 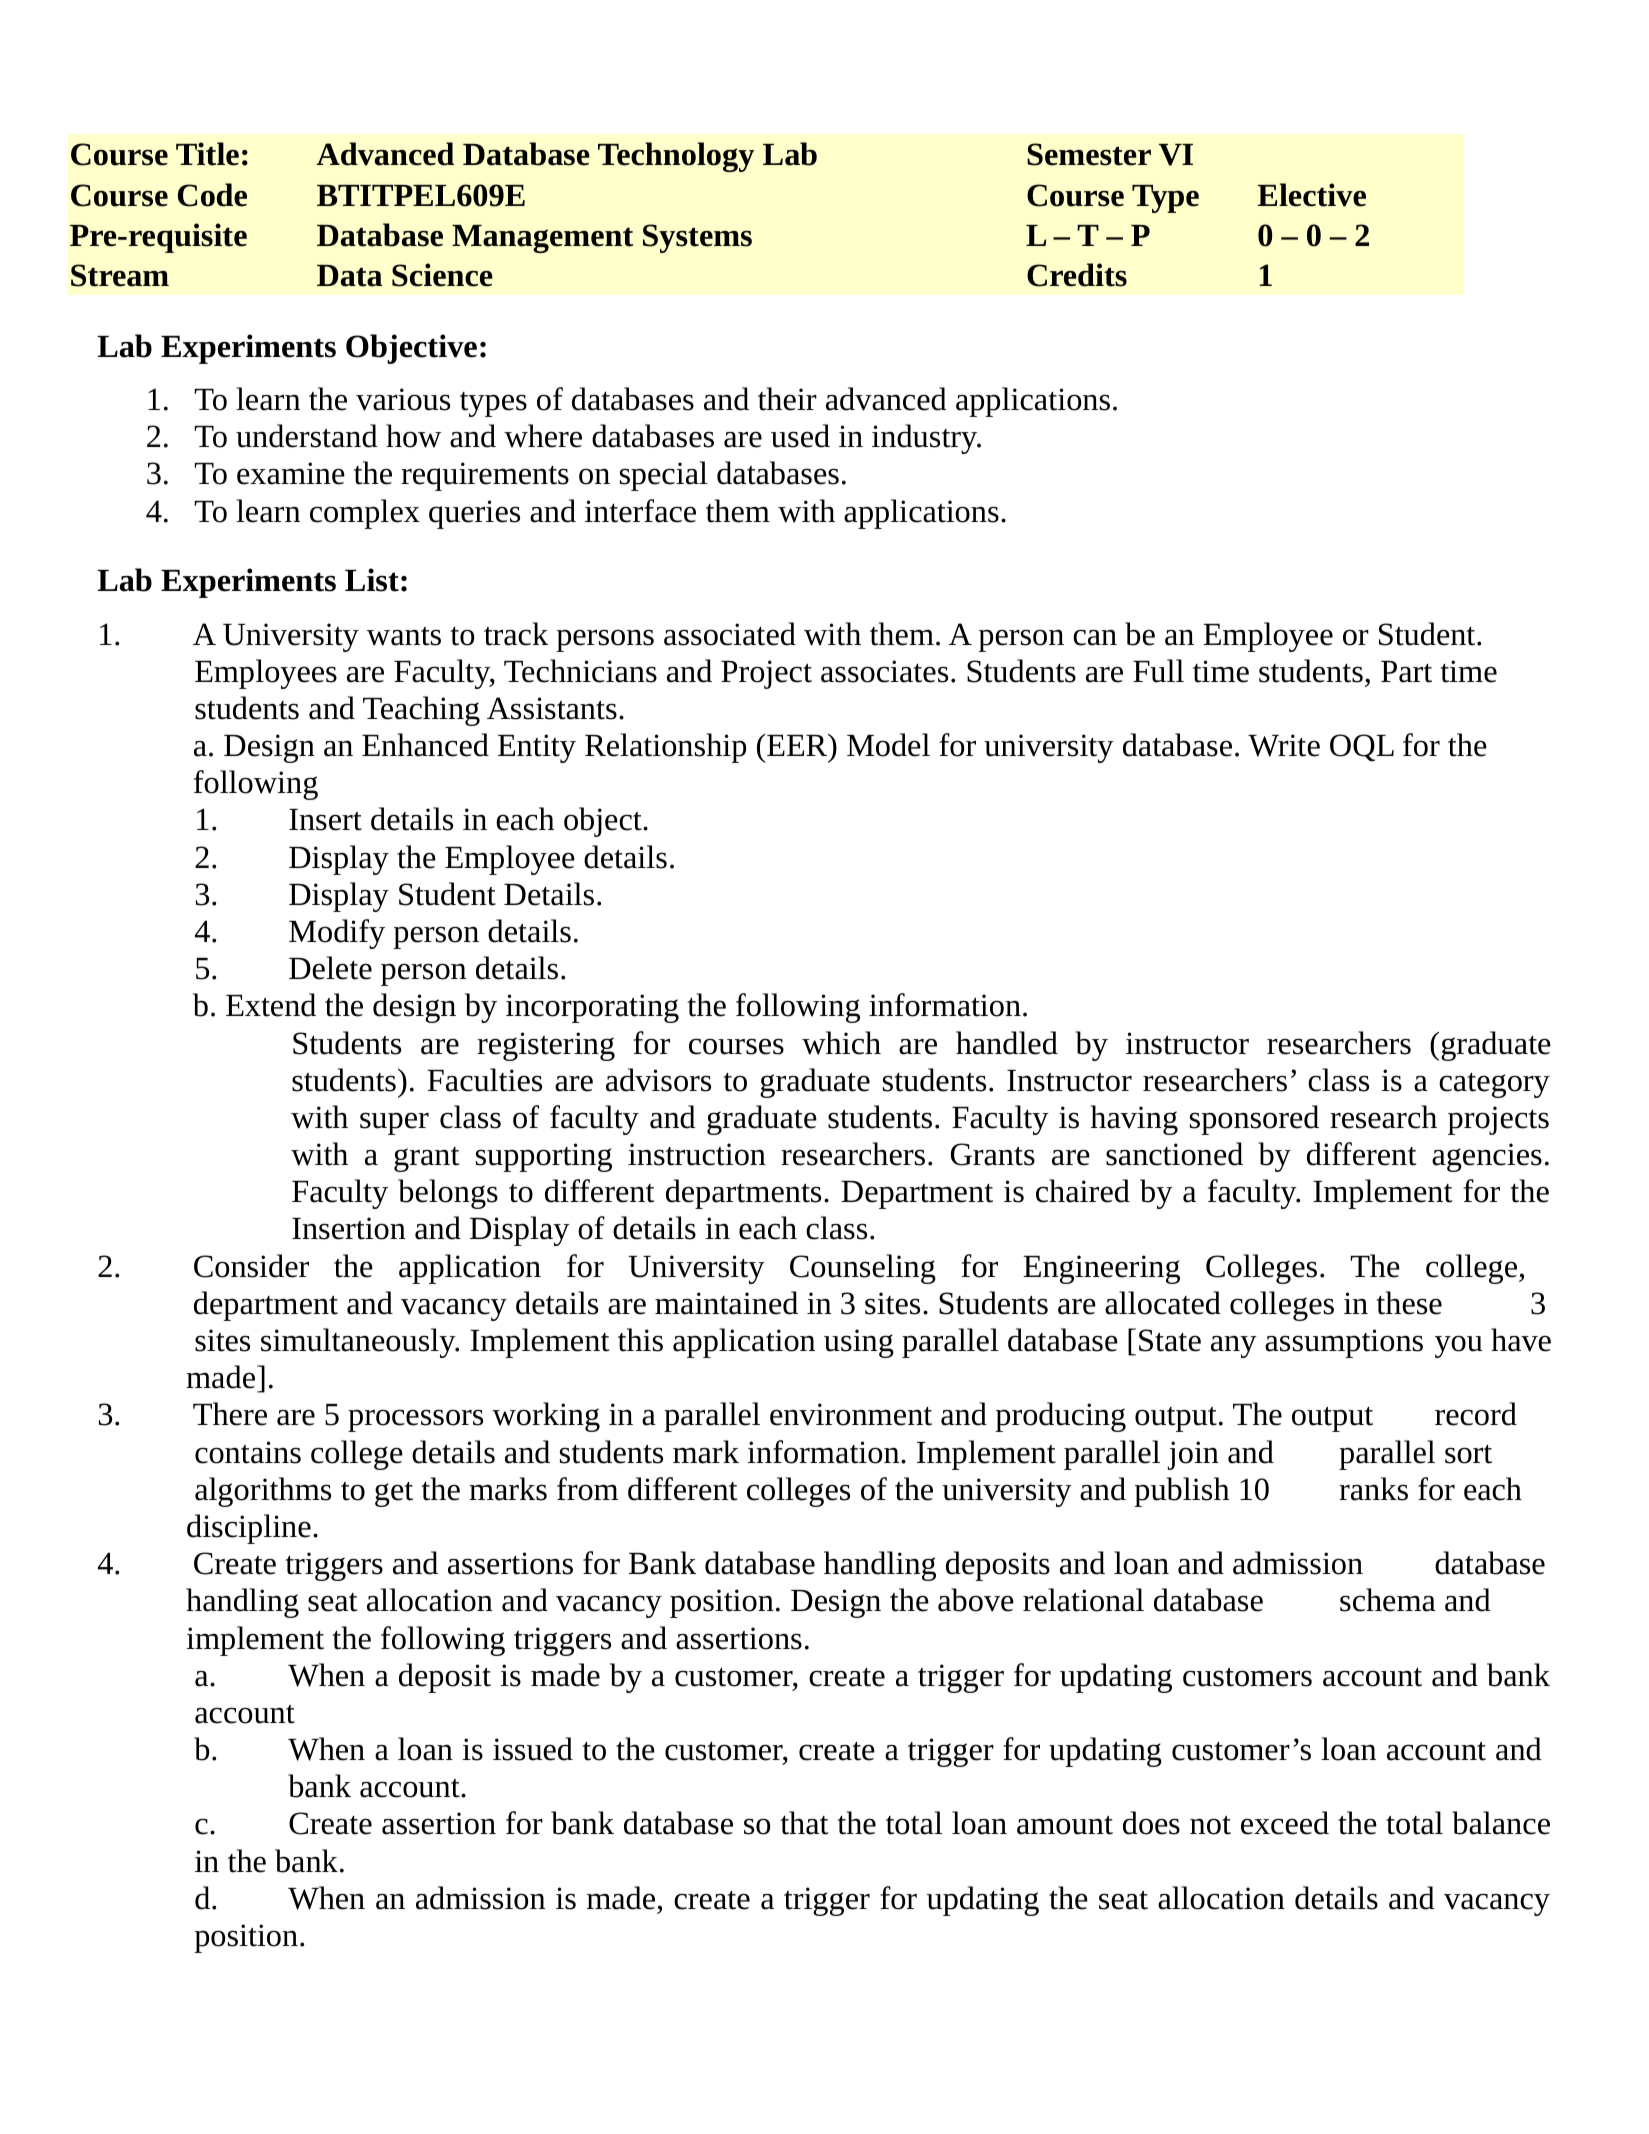 What do you see at coordinates (730, 634) in the page?
I see `associated` at bounding box center [730, 634].
